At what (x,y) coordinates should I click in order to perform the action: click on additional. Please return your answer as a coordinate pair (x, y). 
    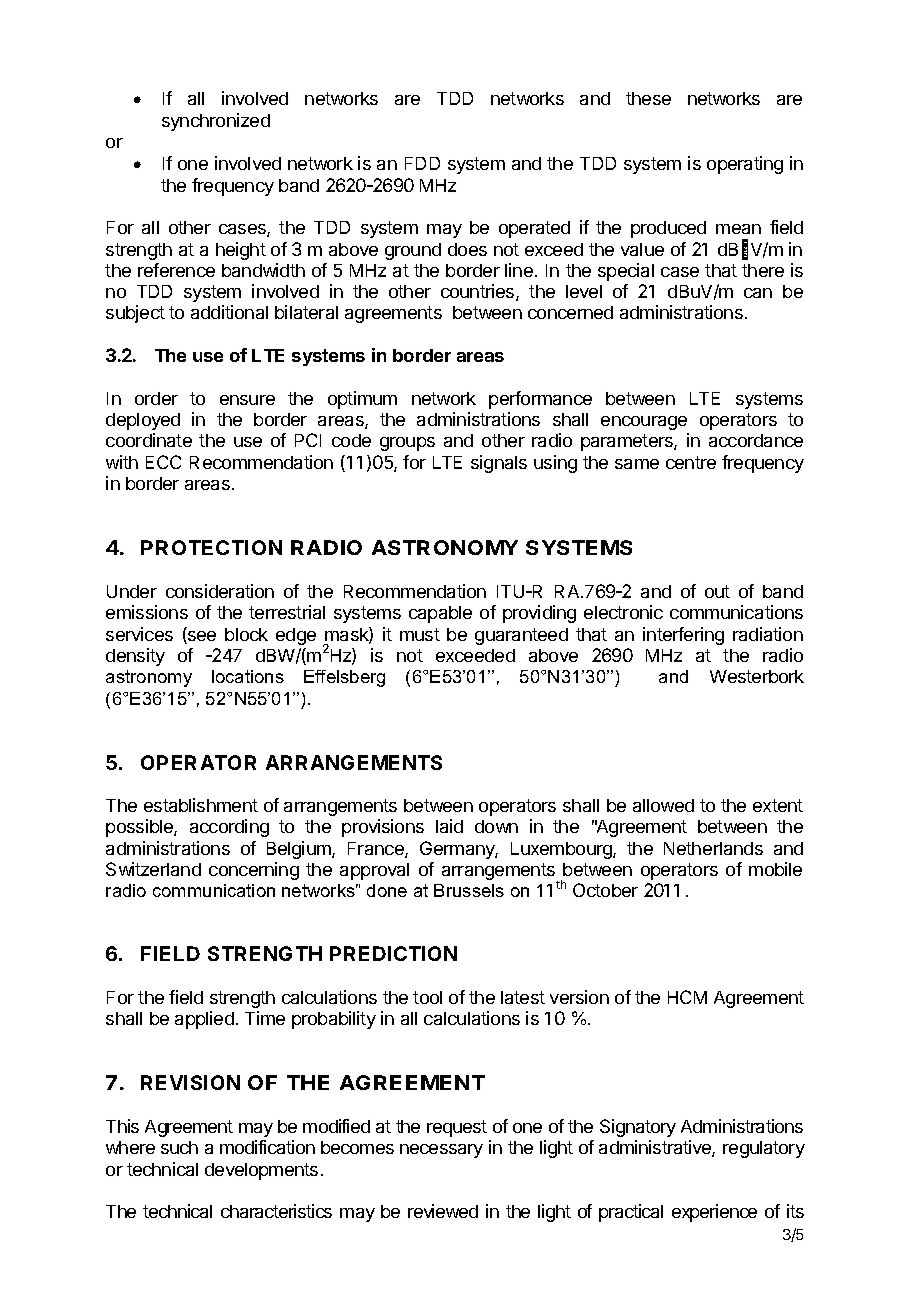
    Looking at the image, I should click on (229, 312).
